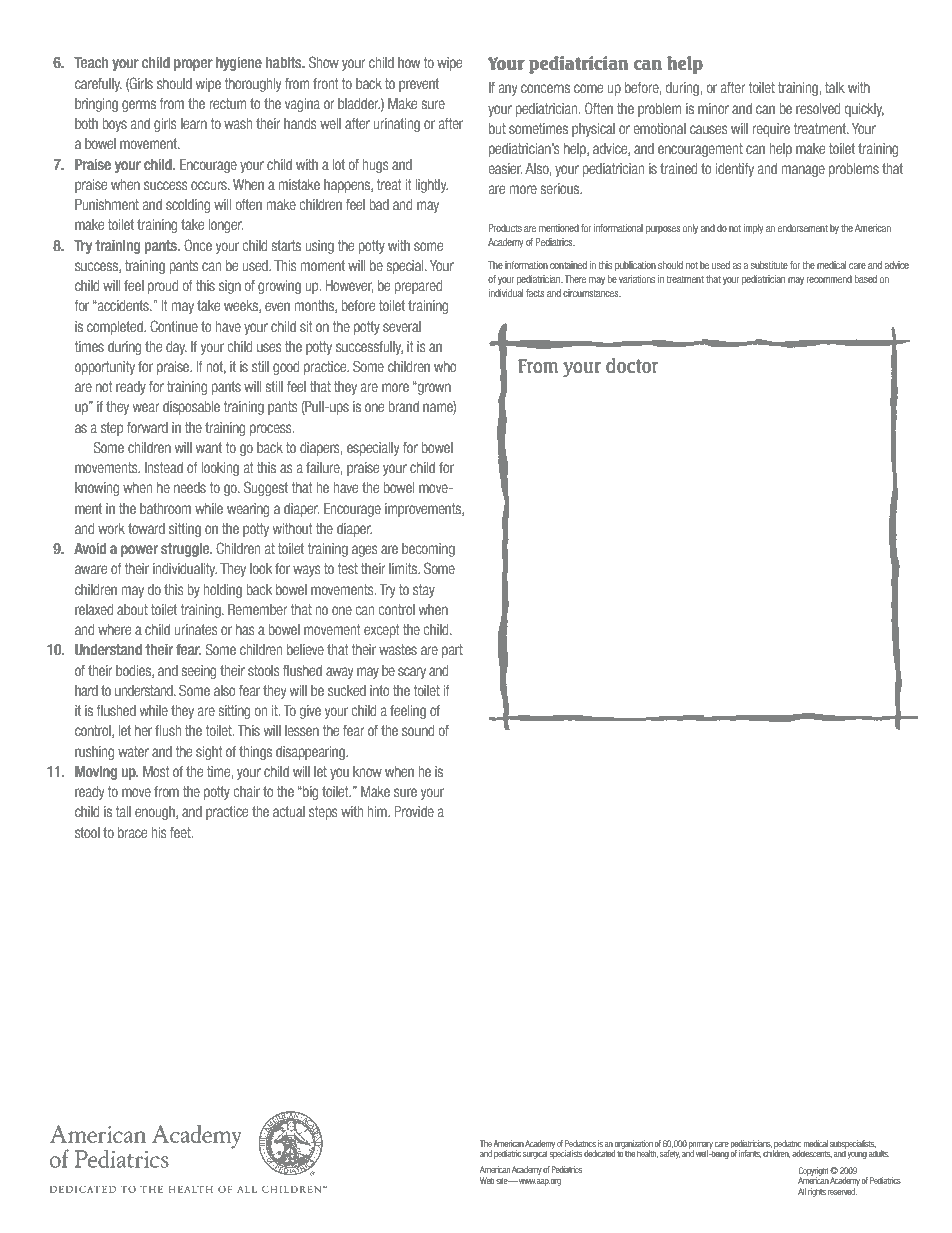  Describe the element at coordinates (194, 123) in the page. I see `learn` at that location.
